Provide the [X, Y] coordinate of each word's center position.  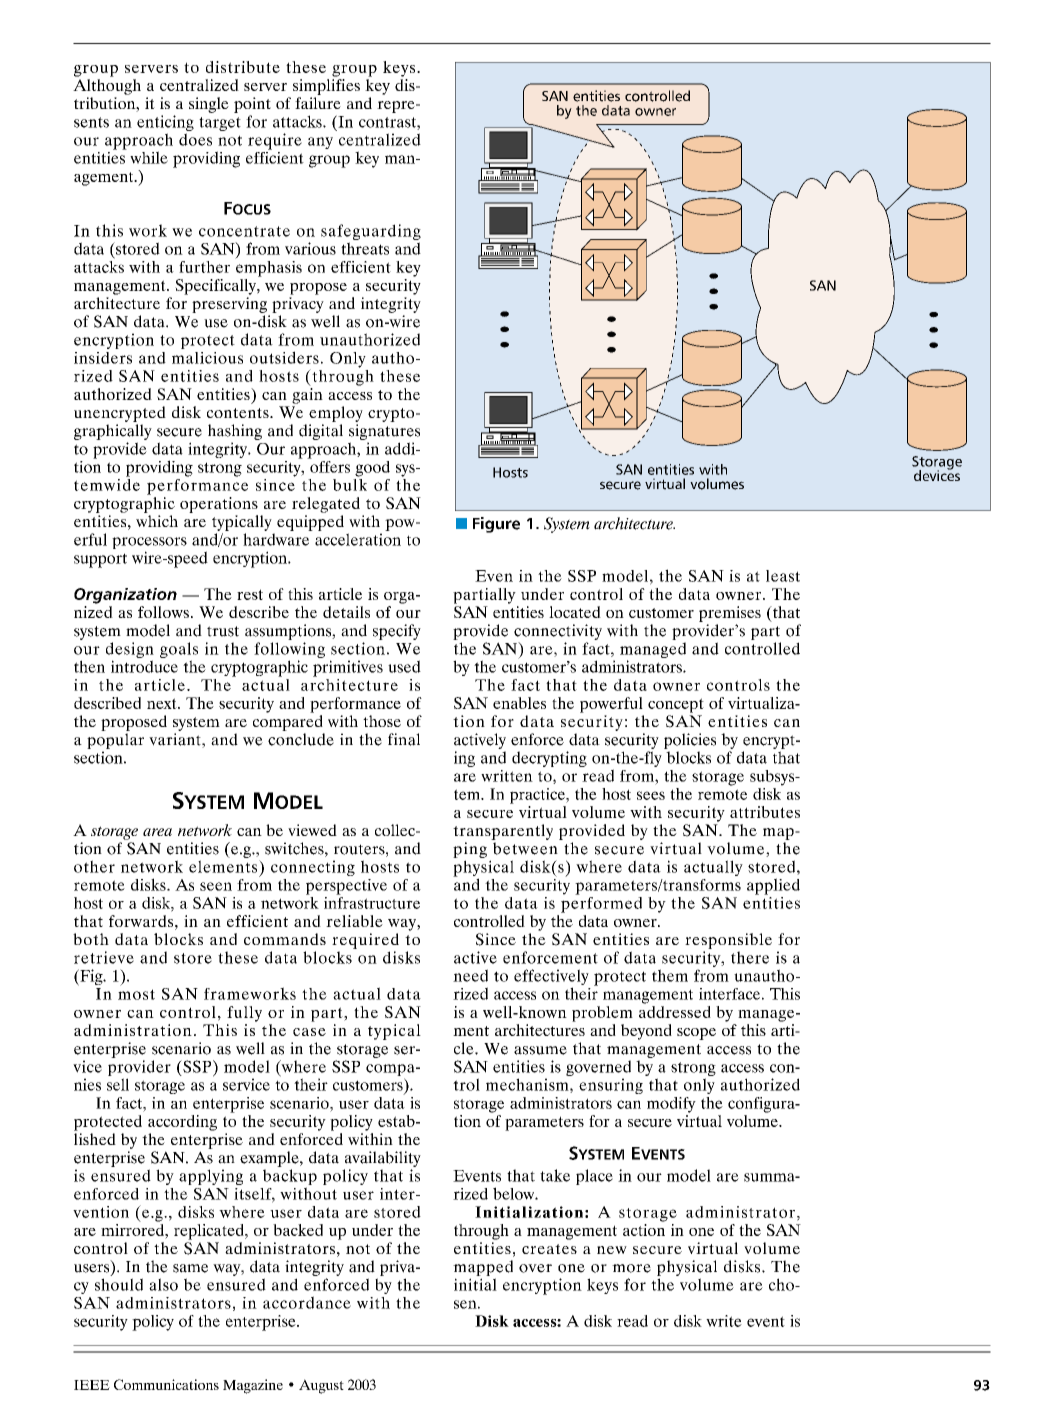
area [157, 832]
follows [163, 612]
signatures [384, 432]
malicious [207, 358]
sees [651, 795]
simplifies [326, 87]
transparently [503, 832]
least [783, 576]
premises [730, 614]
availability [383, 1159]
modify [671, 1105]
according [182, 1123]
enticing [165, 124]
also [163, 1284]
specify [397, 632]
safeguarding [371, 233]
